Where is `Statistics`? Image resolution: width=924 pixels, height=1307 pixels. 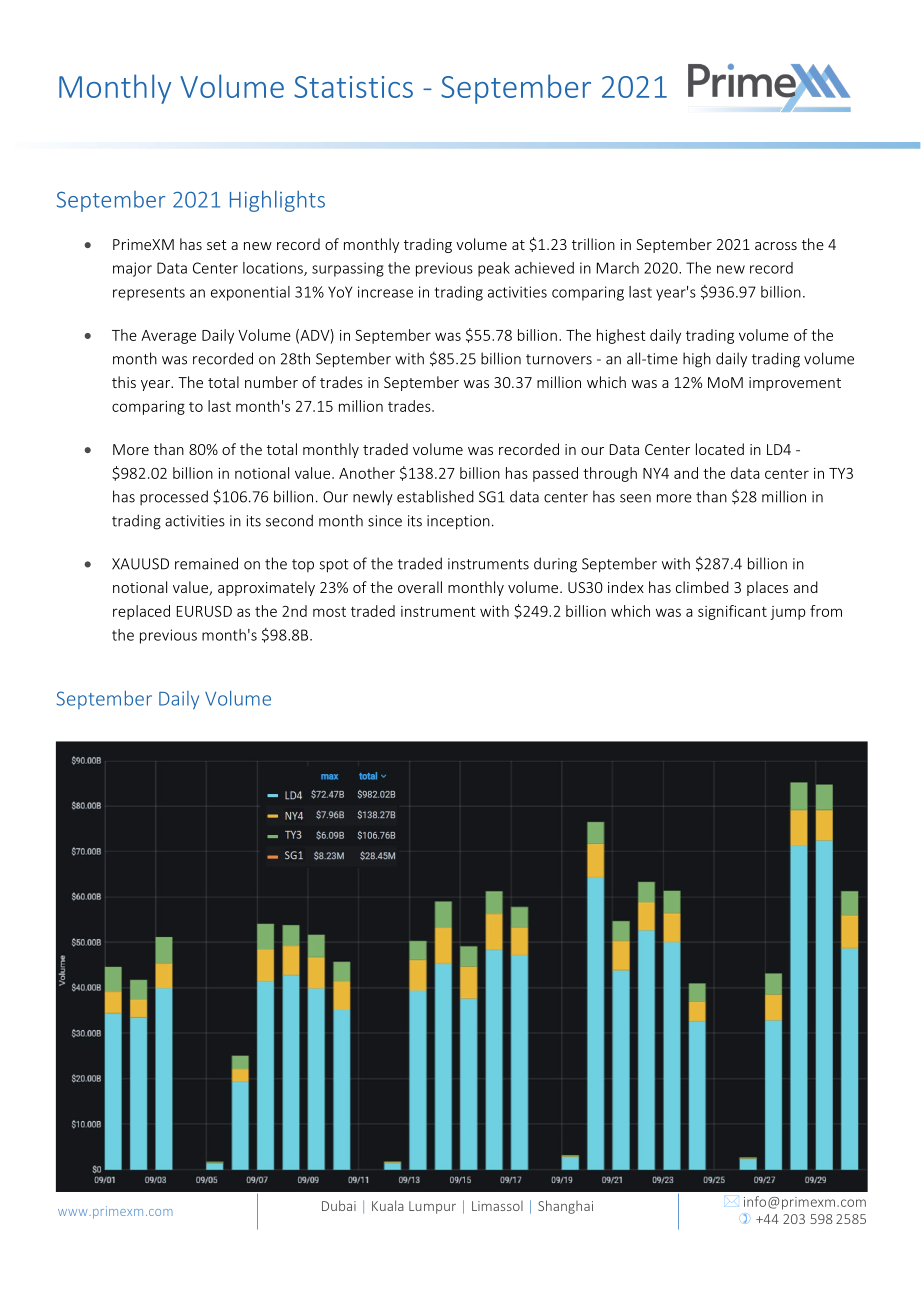 Statistics is located at coordinates (353, 87).
